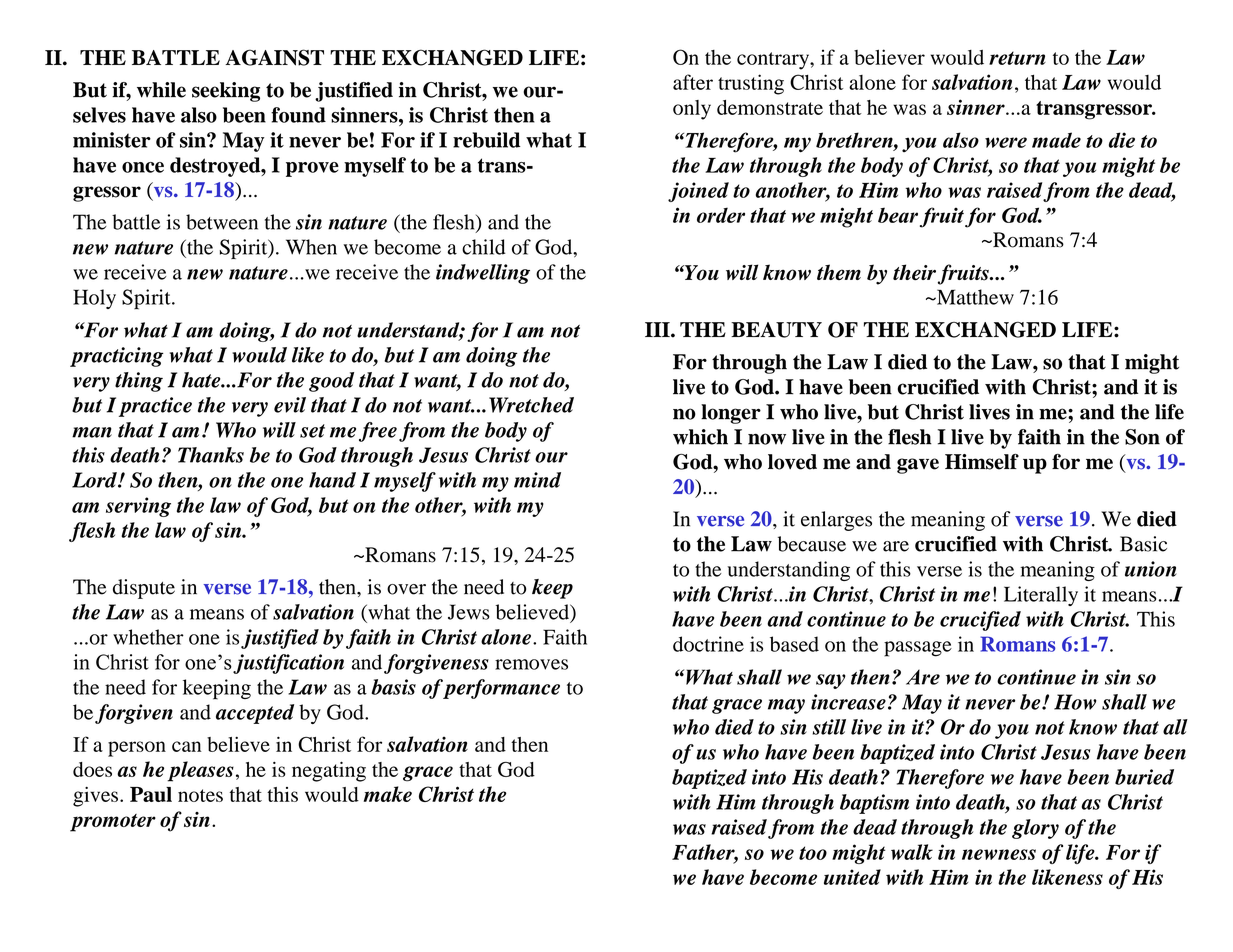 The height and width of the image is (952, 1233). What do you see at coordinates (531, 664) in the image?
I see `removes` at bounding box center [531, 664].
